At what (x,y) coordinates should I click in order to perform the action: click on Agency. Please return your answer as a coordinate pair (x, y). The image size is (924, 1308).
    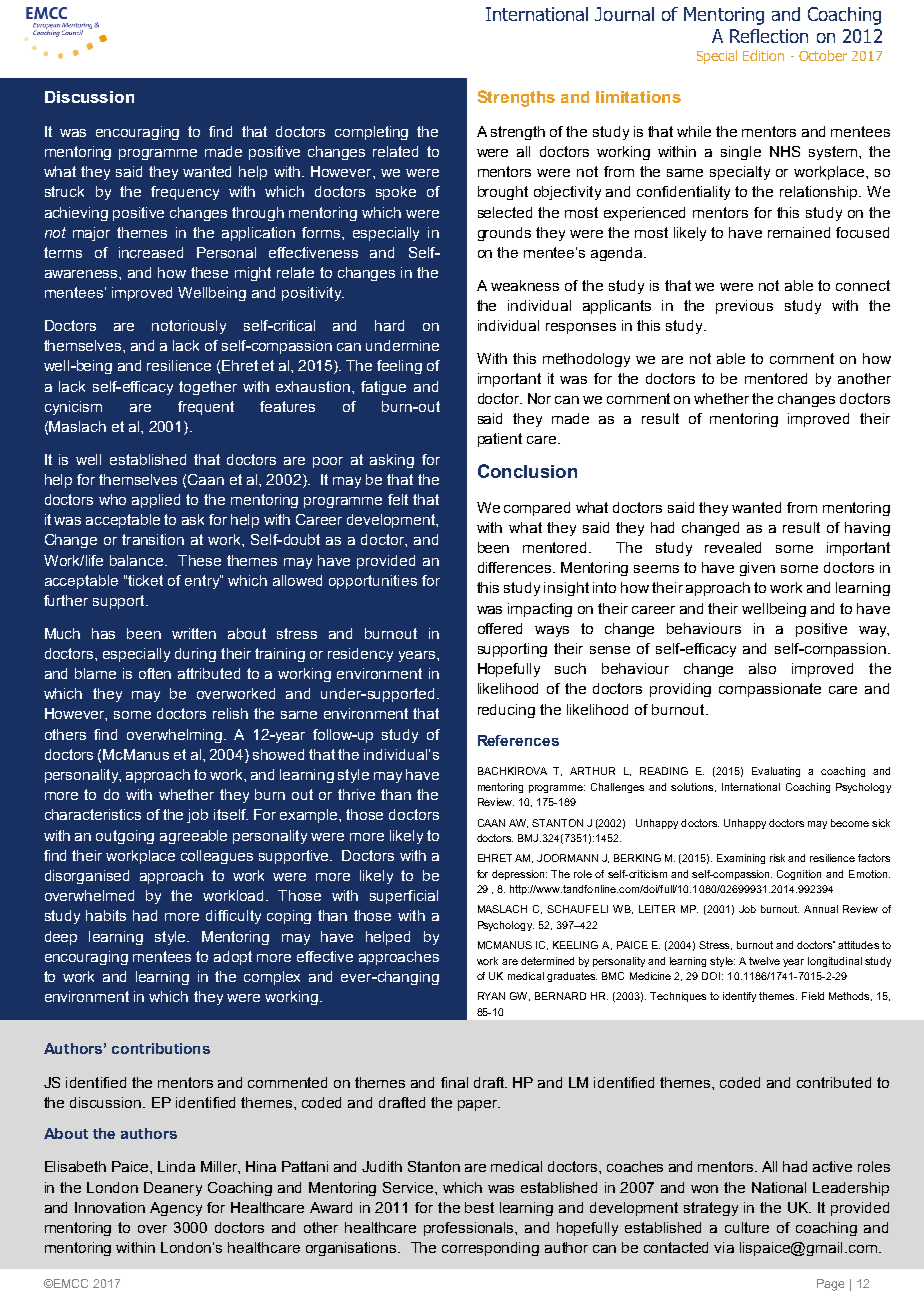
    Looking at the image, I should click on (176, 1209).
